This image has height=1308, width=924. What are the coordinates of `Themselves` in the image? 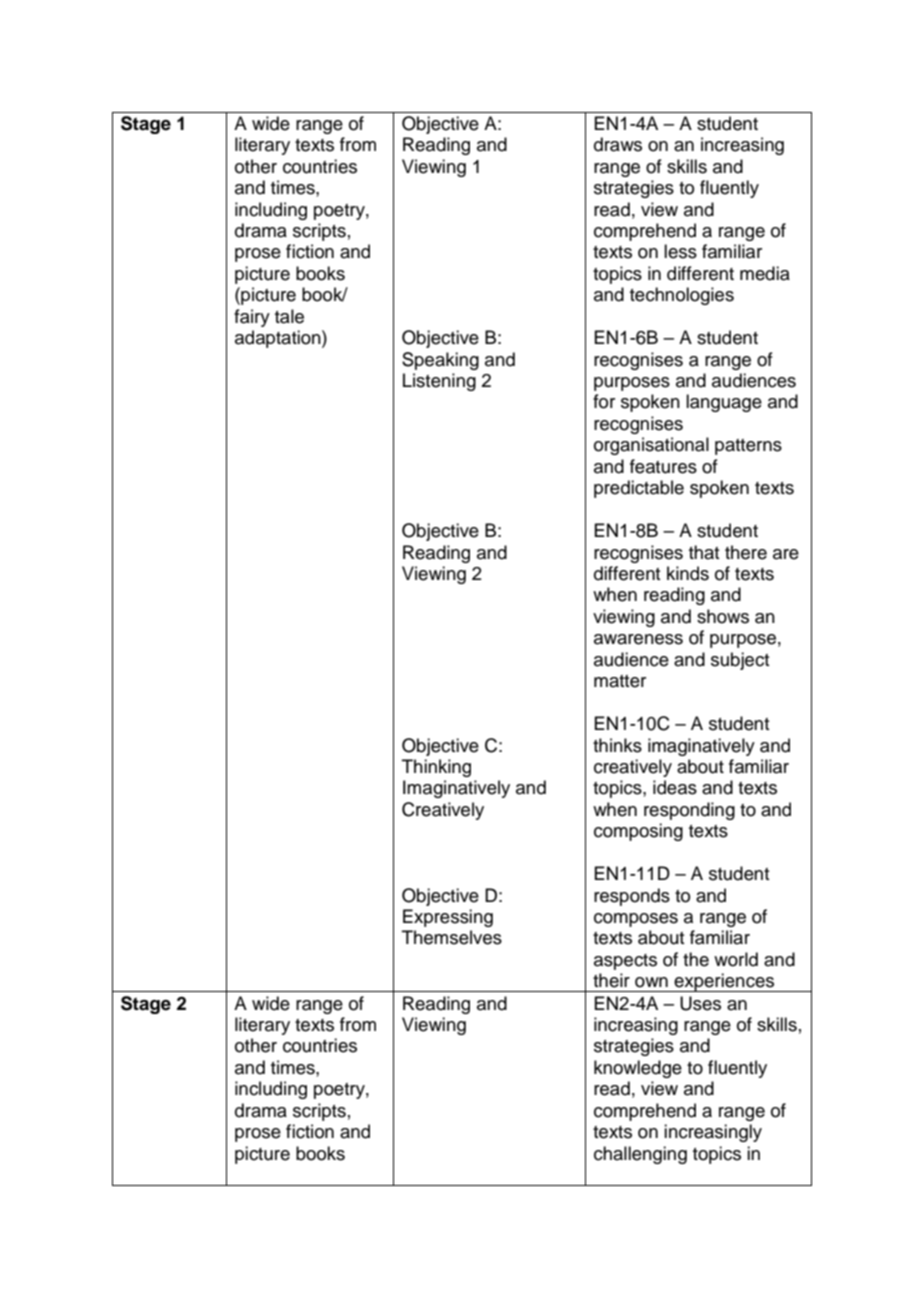 It's located at (452, 937).
